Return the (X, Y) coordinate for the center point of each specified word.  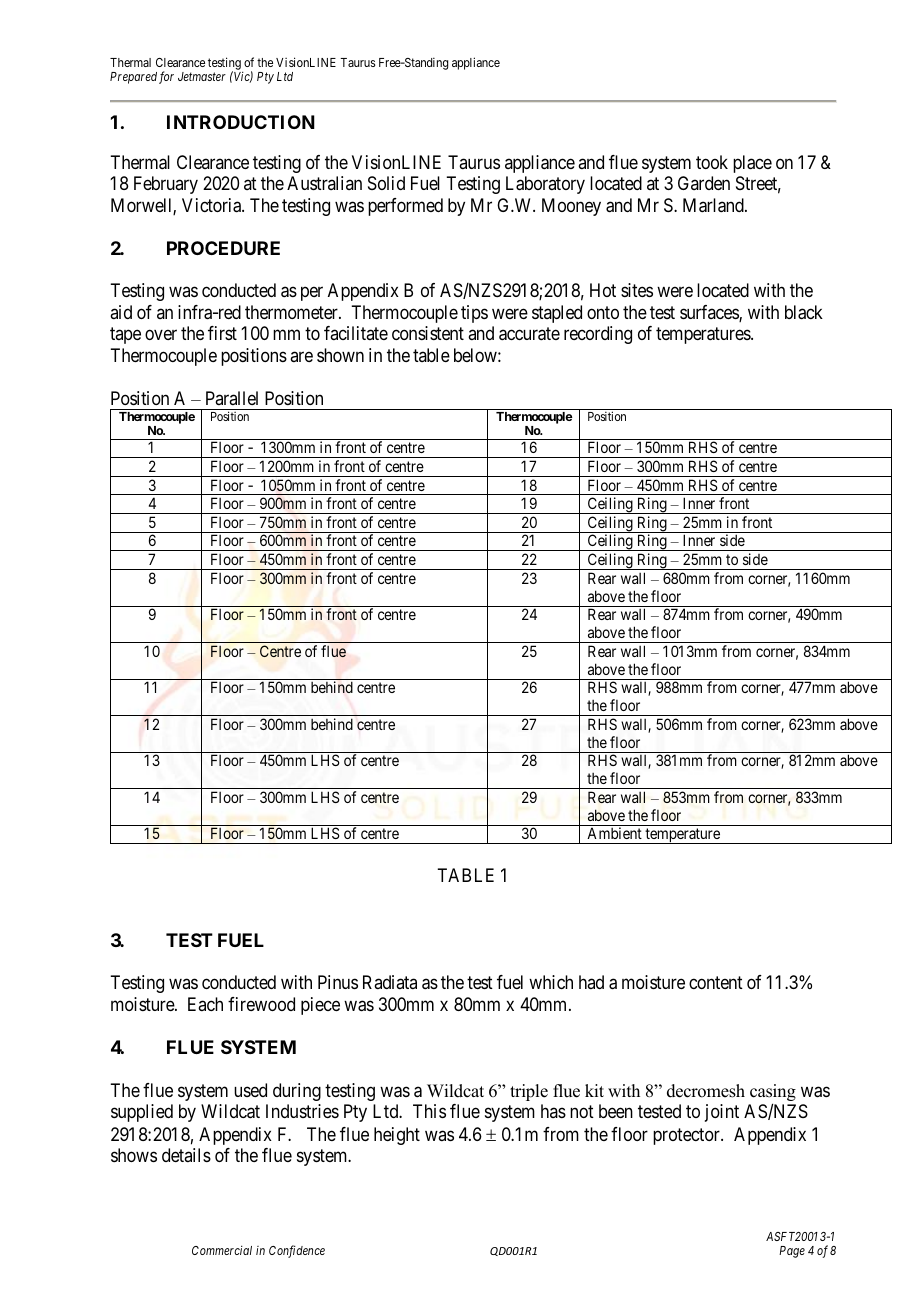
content (716, 983)
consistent (428, 333)
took (712, 162)
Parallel (232, 398)
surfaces (710, 313)
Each (205, 1004)
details (186, 1155)
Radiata (390, 982)
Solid (386, 183)
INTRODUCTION (241, 122)
